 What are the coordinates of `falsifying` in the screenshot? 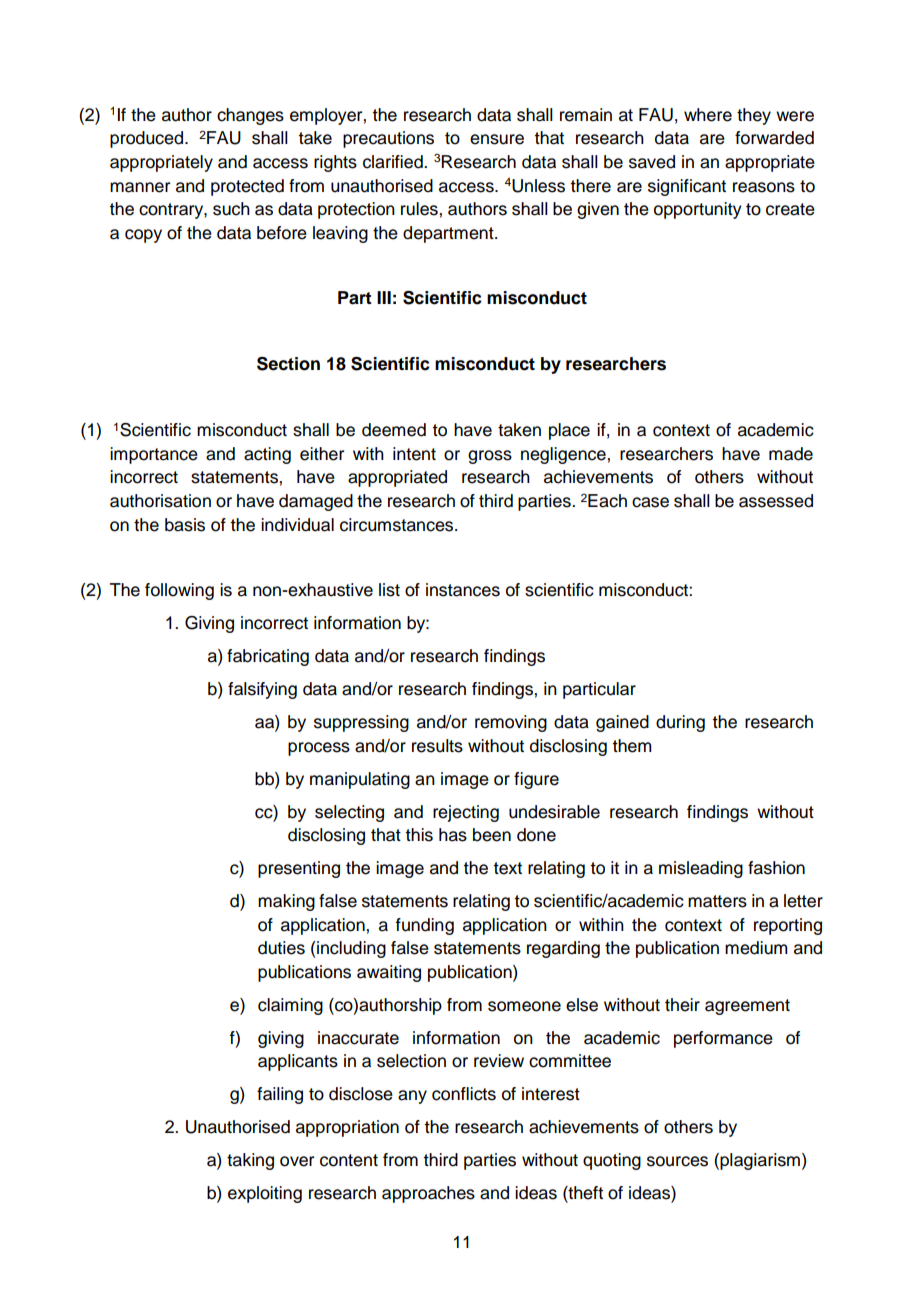 It's located at (262, 690).
